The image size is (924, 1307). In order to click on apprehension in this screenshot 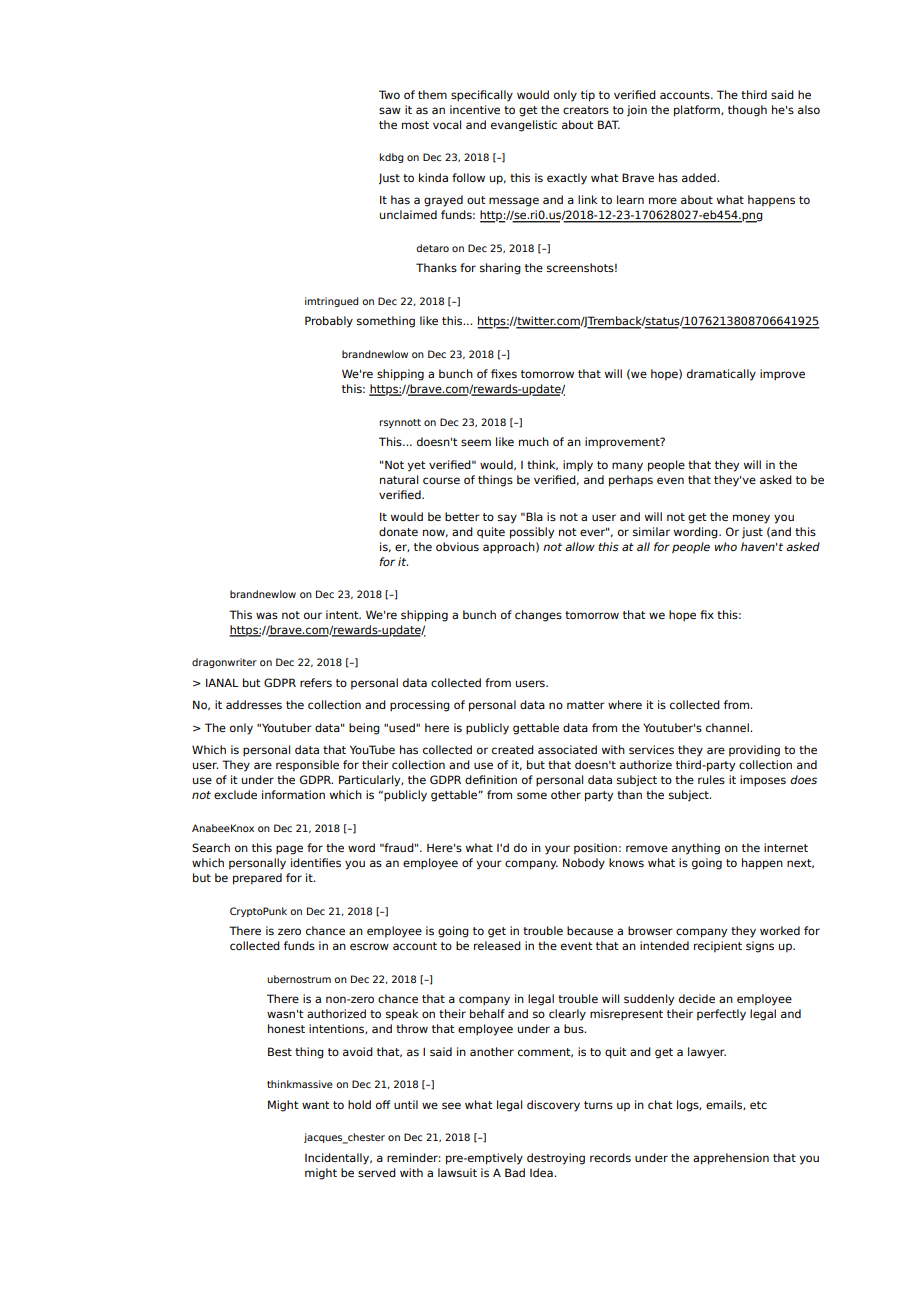, I will do `click(731, 1159)`.
